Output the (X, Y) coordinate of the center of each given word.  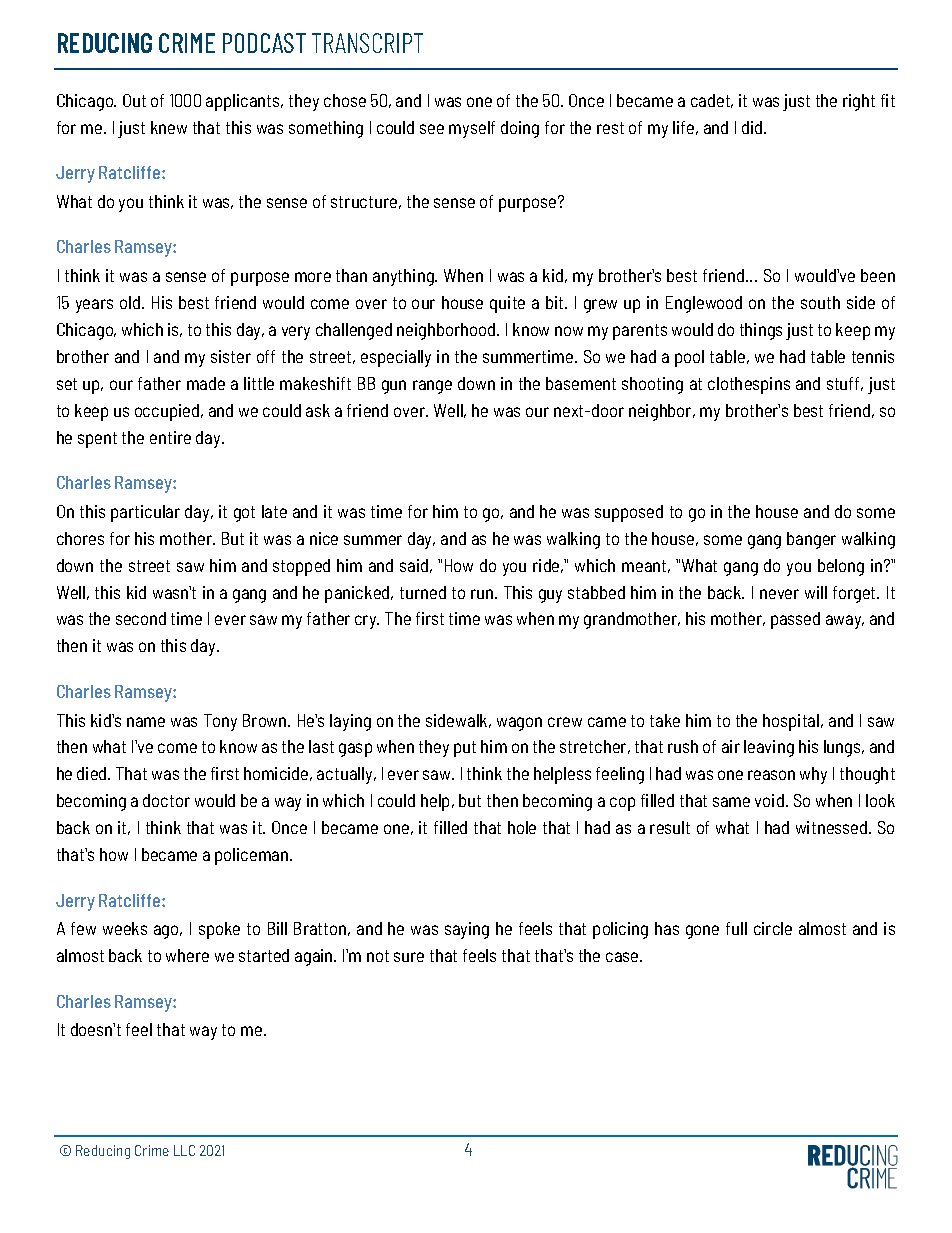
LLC (184, 1150)
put (465, 749)
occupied (167, 412)
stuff (845, 384)
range (432, 387)
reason (771, 775)
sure (409, 957)
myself (472, 129)
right (859, 102)
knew (169, 127)
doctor (166, 800)
